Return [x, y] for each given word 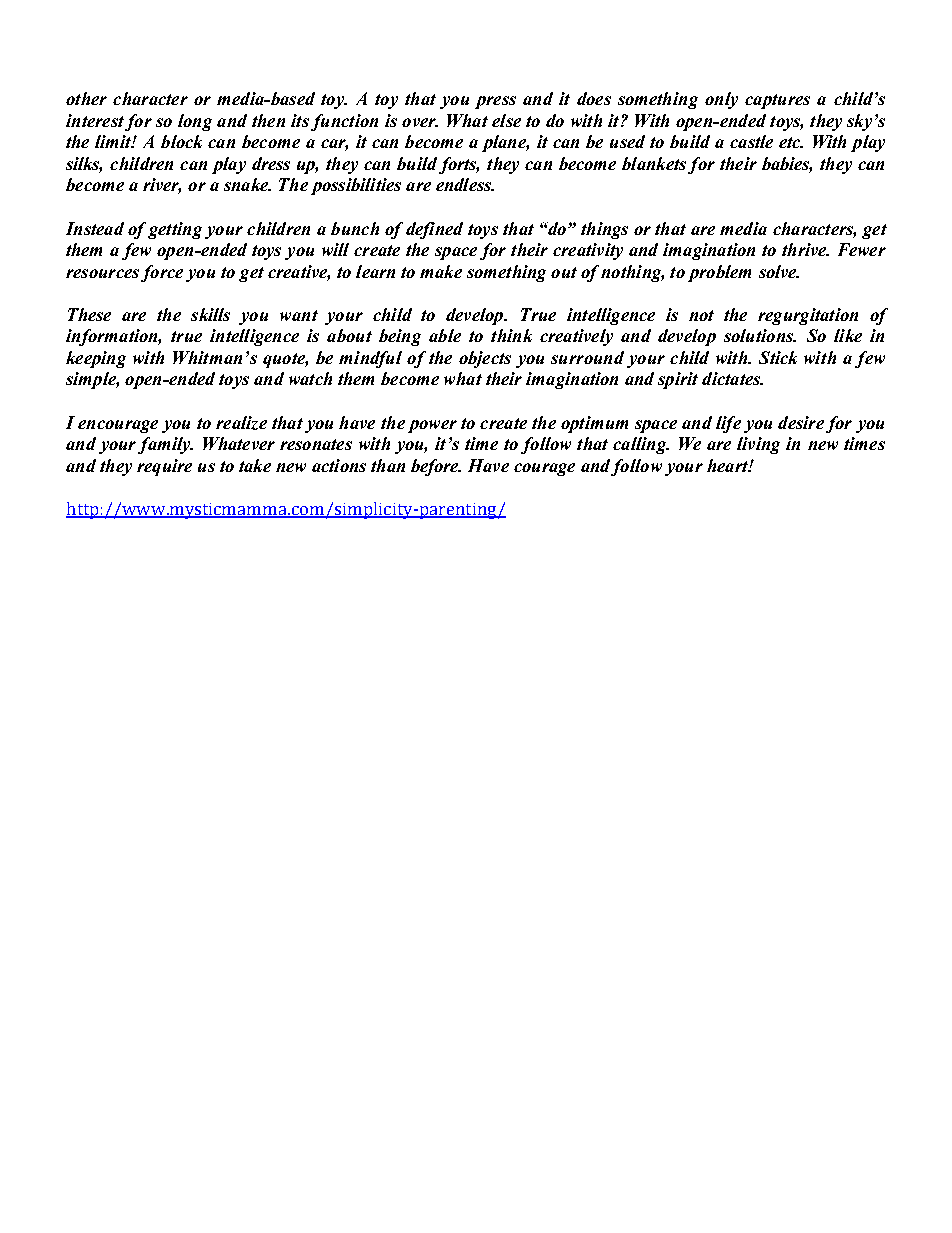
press [495, 102]
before [436, 467]
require [164, 467]
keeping [96, 359]
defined [434, 230]
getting [175, 230]
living [758, 445]
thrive [805, 249]
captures [777, 101]
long [195, 122]
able [445, 335]
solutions [759, 335]
